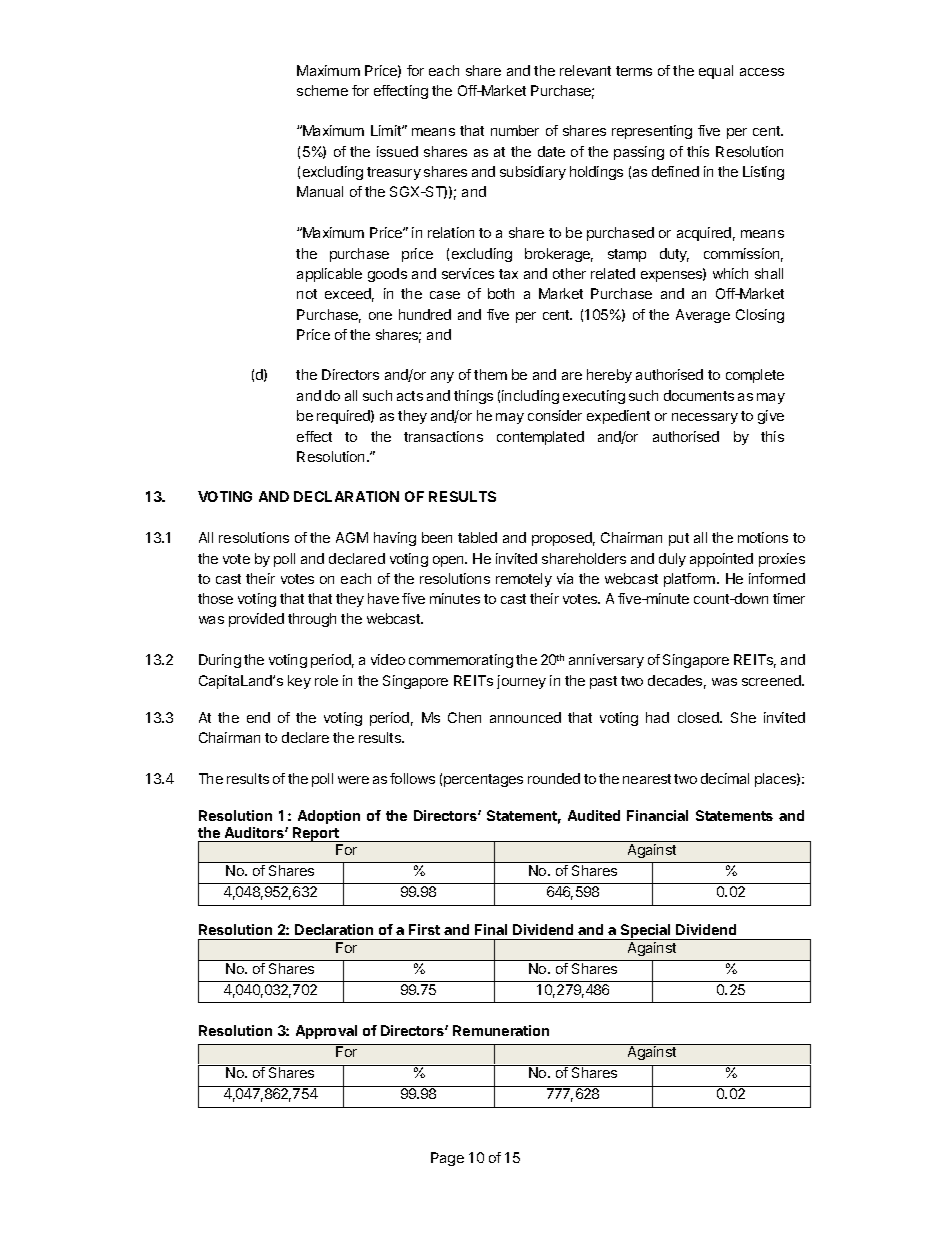 The image size is (952, 1233). What do you see at coordinates (657, 815) in the screenshot?
I see `Financial` at bounding box center [657, 815].
